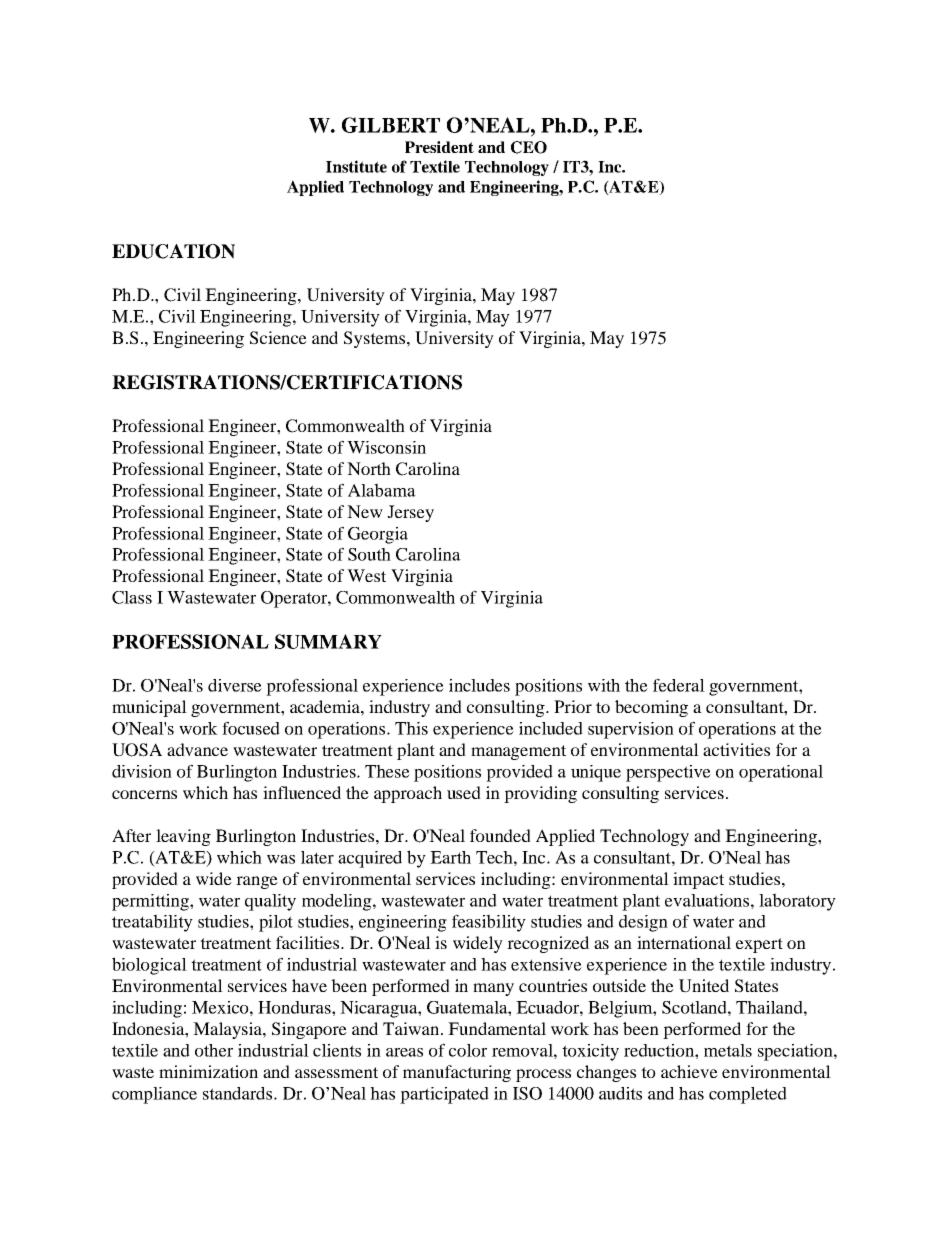 The image size is (952, 1233). Describe the element at coordinates (173, 251) in the page. I see `EDUCATION` at that location.
